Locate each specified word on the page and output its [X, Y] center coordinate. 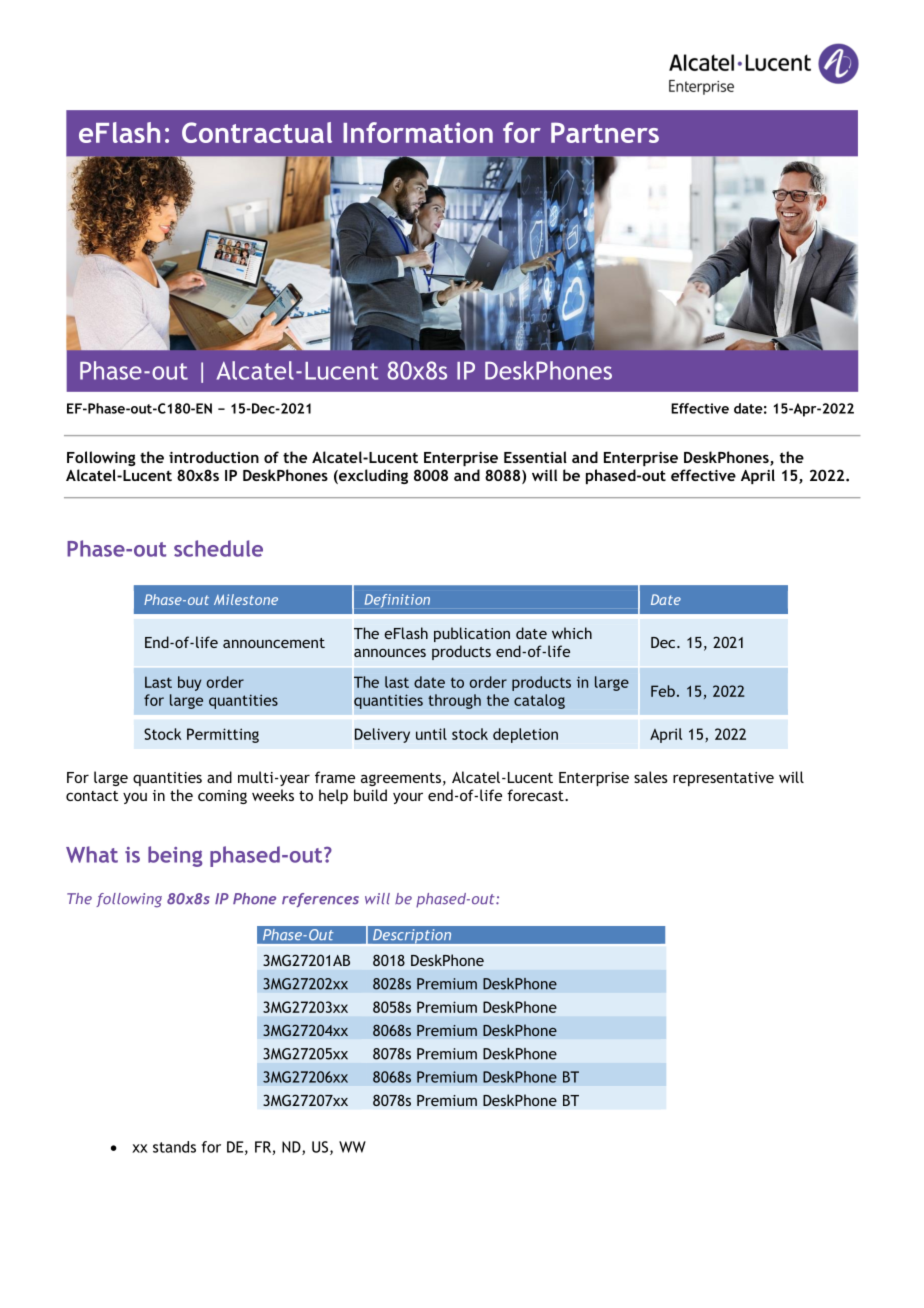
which [572, 633]
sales [651, 777]
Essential [535, 457]
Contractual [257, 132]
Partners [605, 132]
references [320, 900]
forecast [536, 795]
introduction [214, 457]
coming [222, 797]
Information [418, 132]
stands [174, 1147]
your [408, 798]
